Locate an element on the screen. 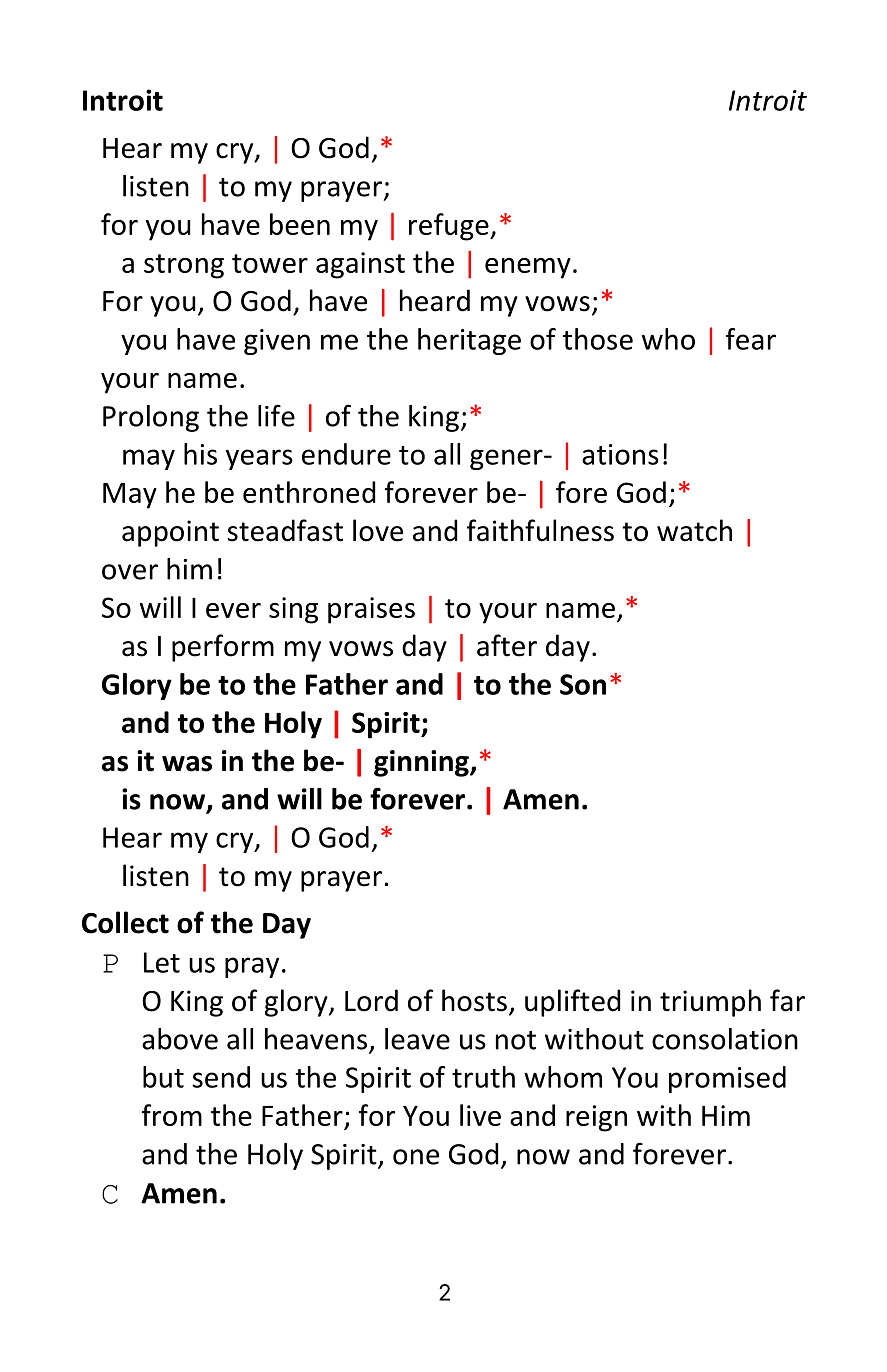 The width and height of the screenshot is (887, 1372). refuge is located at coordinates (450, 227).
